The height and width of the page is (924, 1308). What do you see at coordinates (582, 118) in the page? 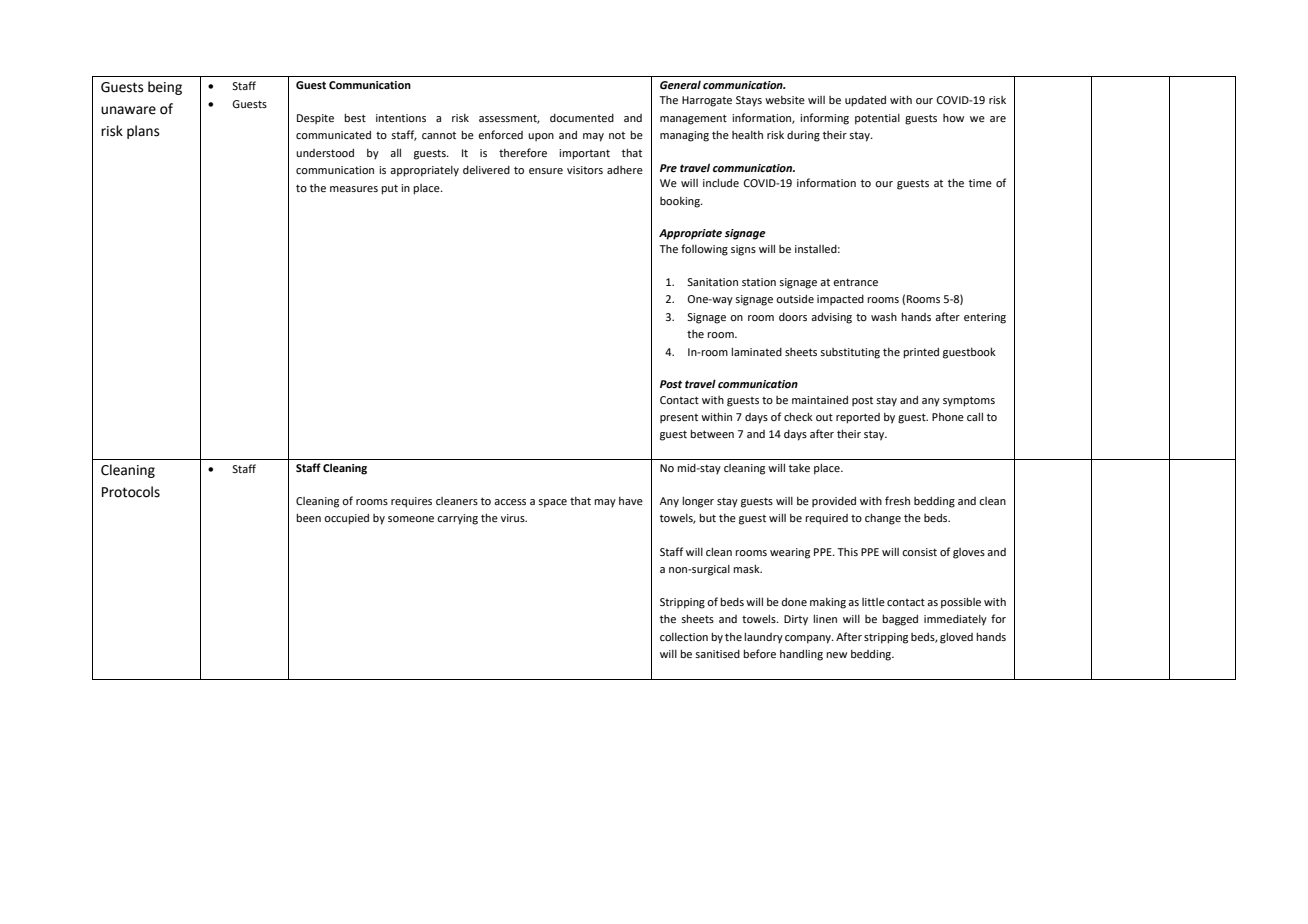
I see `documented` at bounding box center [582, 118].
